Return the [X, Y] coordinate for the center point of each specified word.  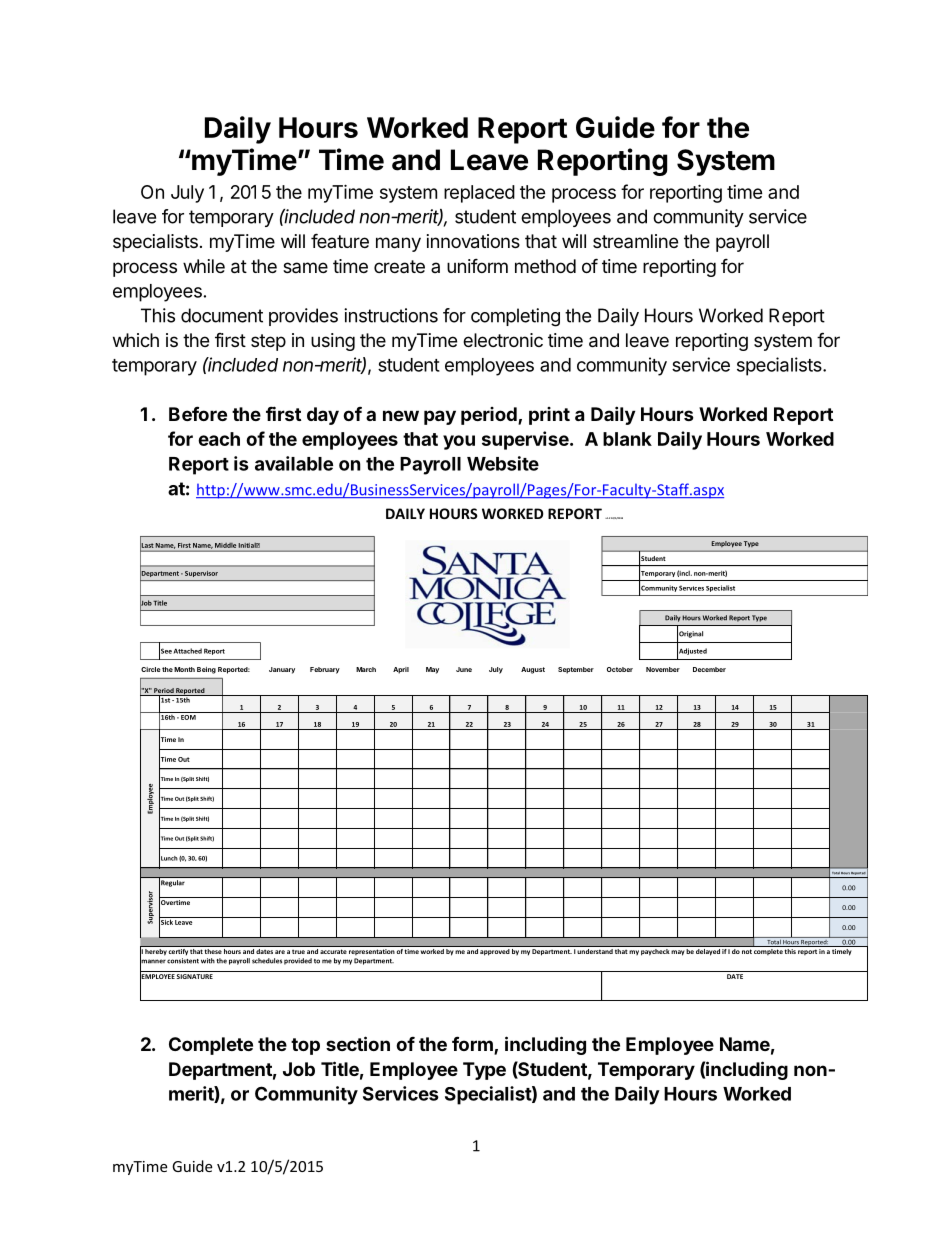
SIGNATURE [194, 976]
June [464, 669]
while [204, 266]
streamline [635, 241]
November [663, 669]
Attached [188, 651]
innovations [473, 241]
